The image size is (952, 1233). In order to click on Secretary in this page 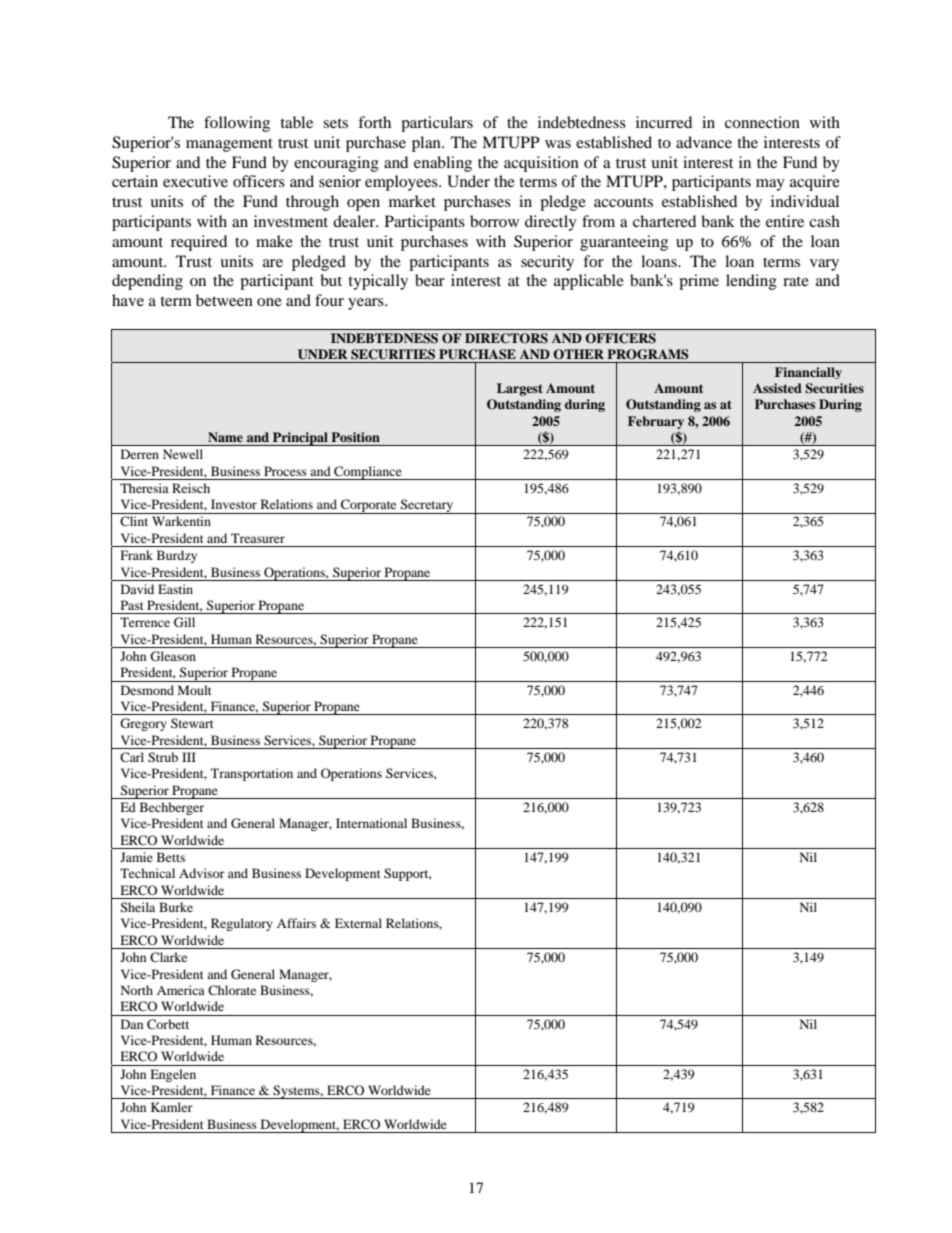, I will do `click(427, 506)`.
